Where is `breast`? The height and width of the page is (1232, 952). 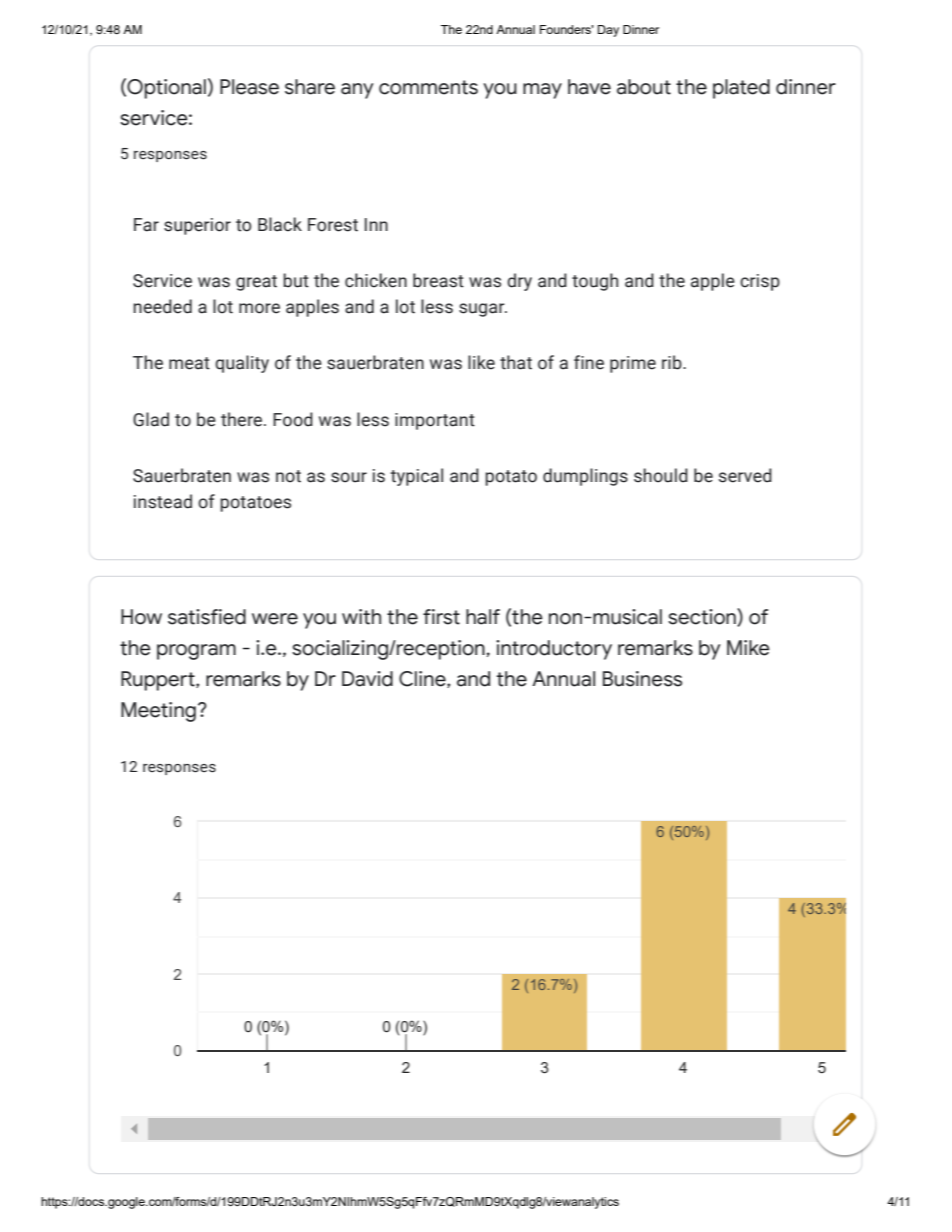 breast is located at coordinates (438, 280).
